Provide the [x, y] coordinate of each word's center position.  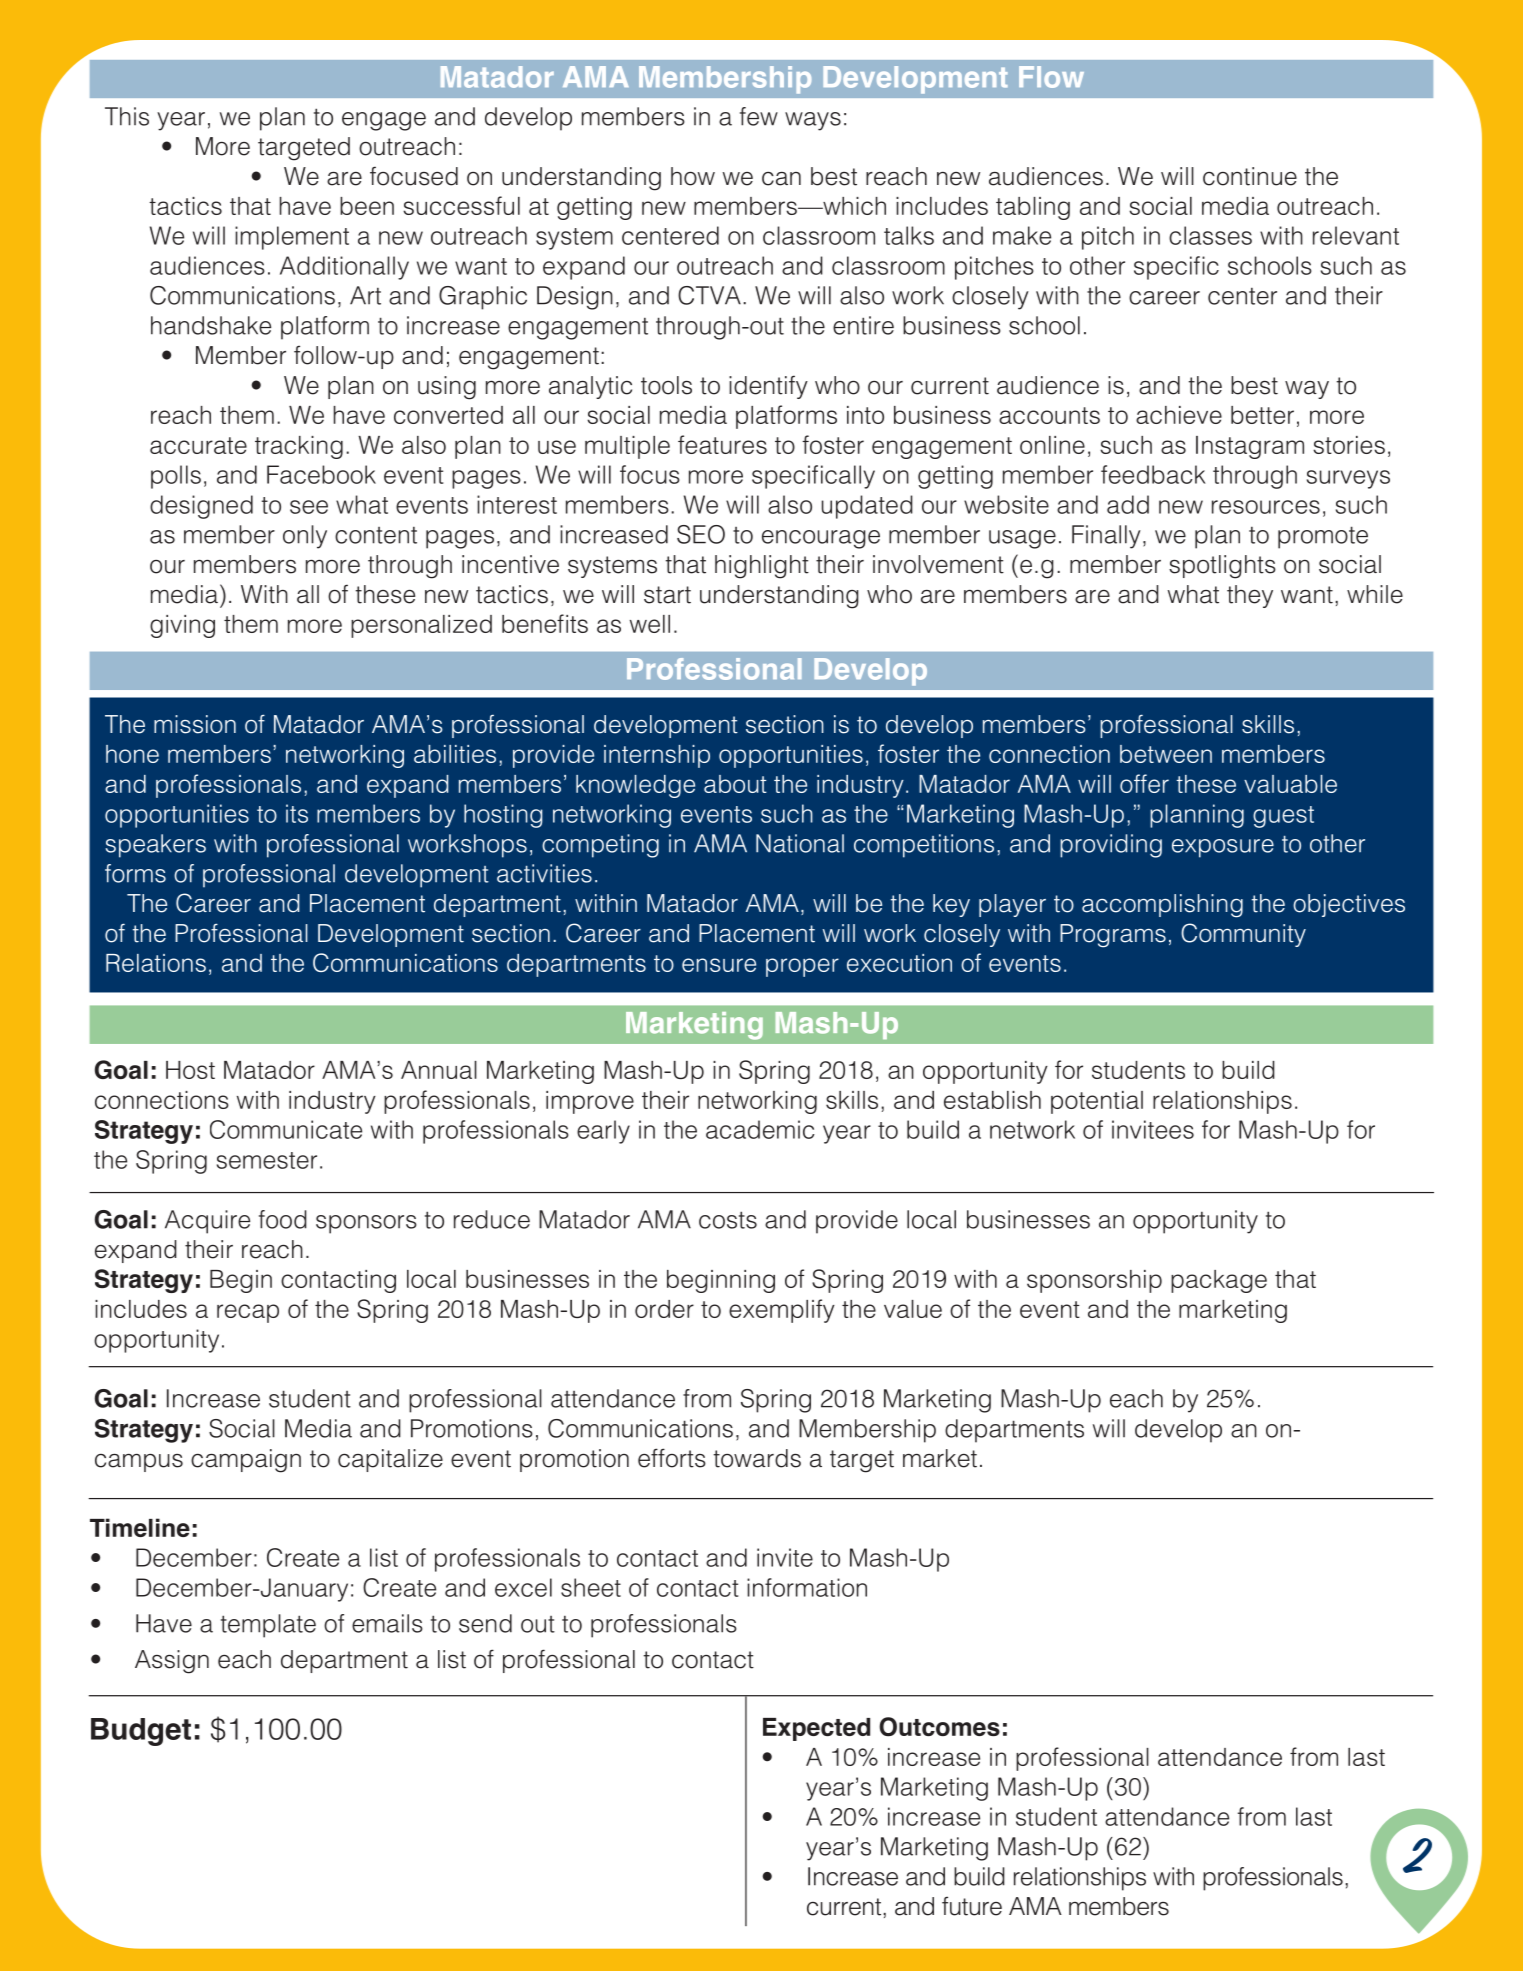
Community [1243, 935]
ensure [719, 965]
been [367, 206]
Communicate [286, 1129]
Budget [141, 1732]
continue [1250, 176]
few [759, 116]
